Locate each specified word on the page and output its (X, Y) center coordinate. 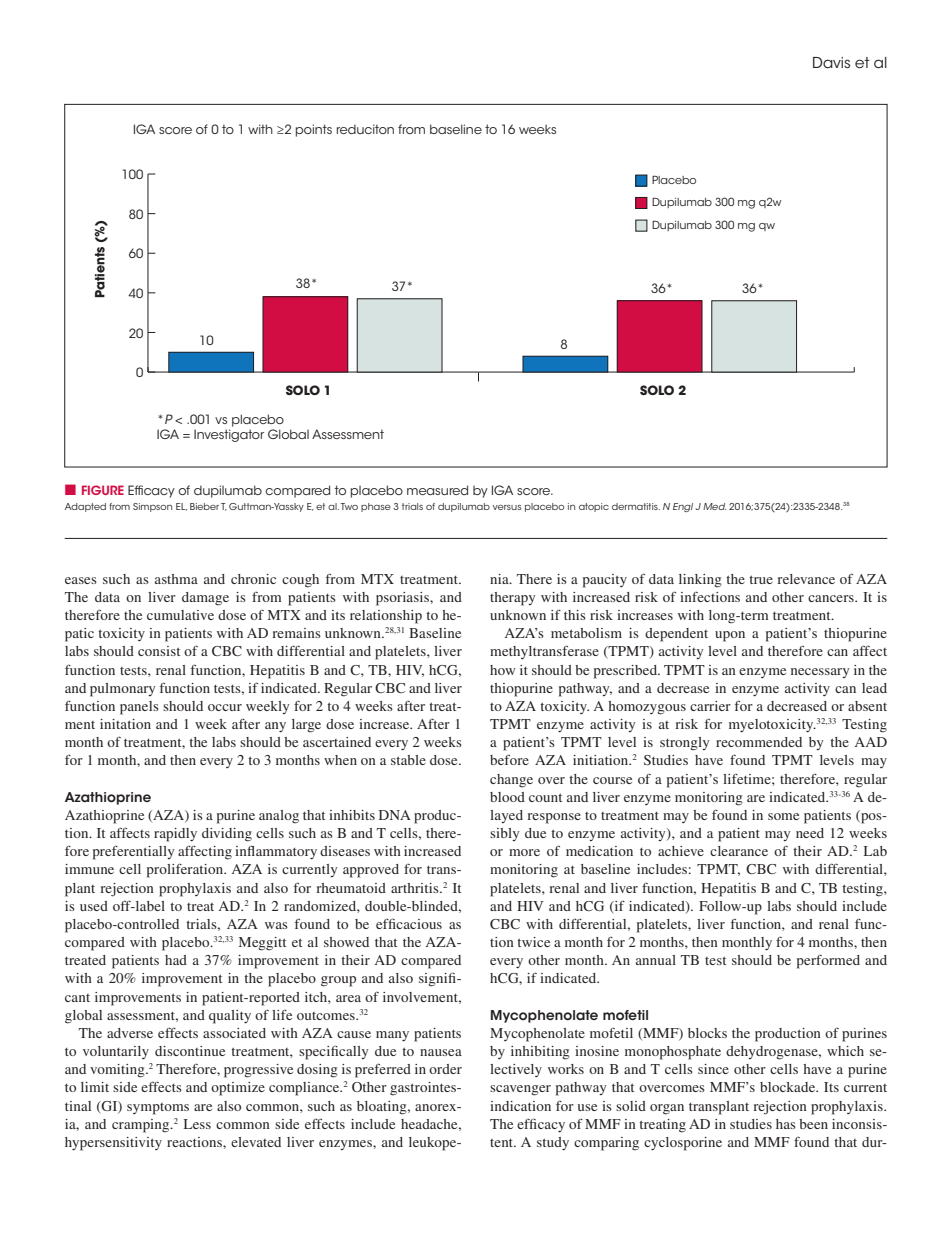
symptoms (158, 1109)
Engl (683, 507)
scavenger (520, 1090)
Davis (831, 62)
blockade (789, 1087)
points (314, 130)
